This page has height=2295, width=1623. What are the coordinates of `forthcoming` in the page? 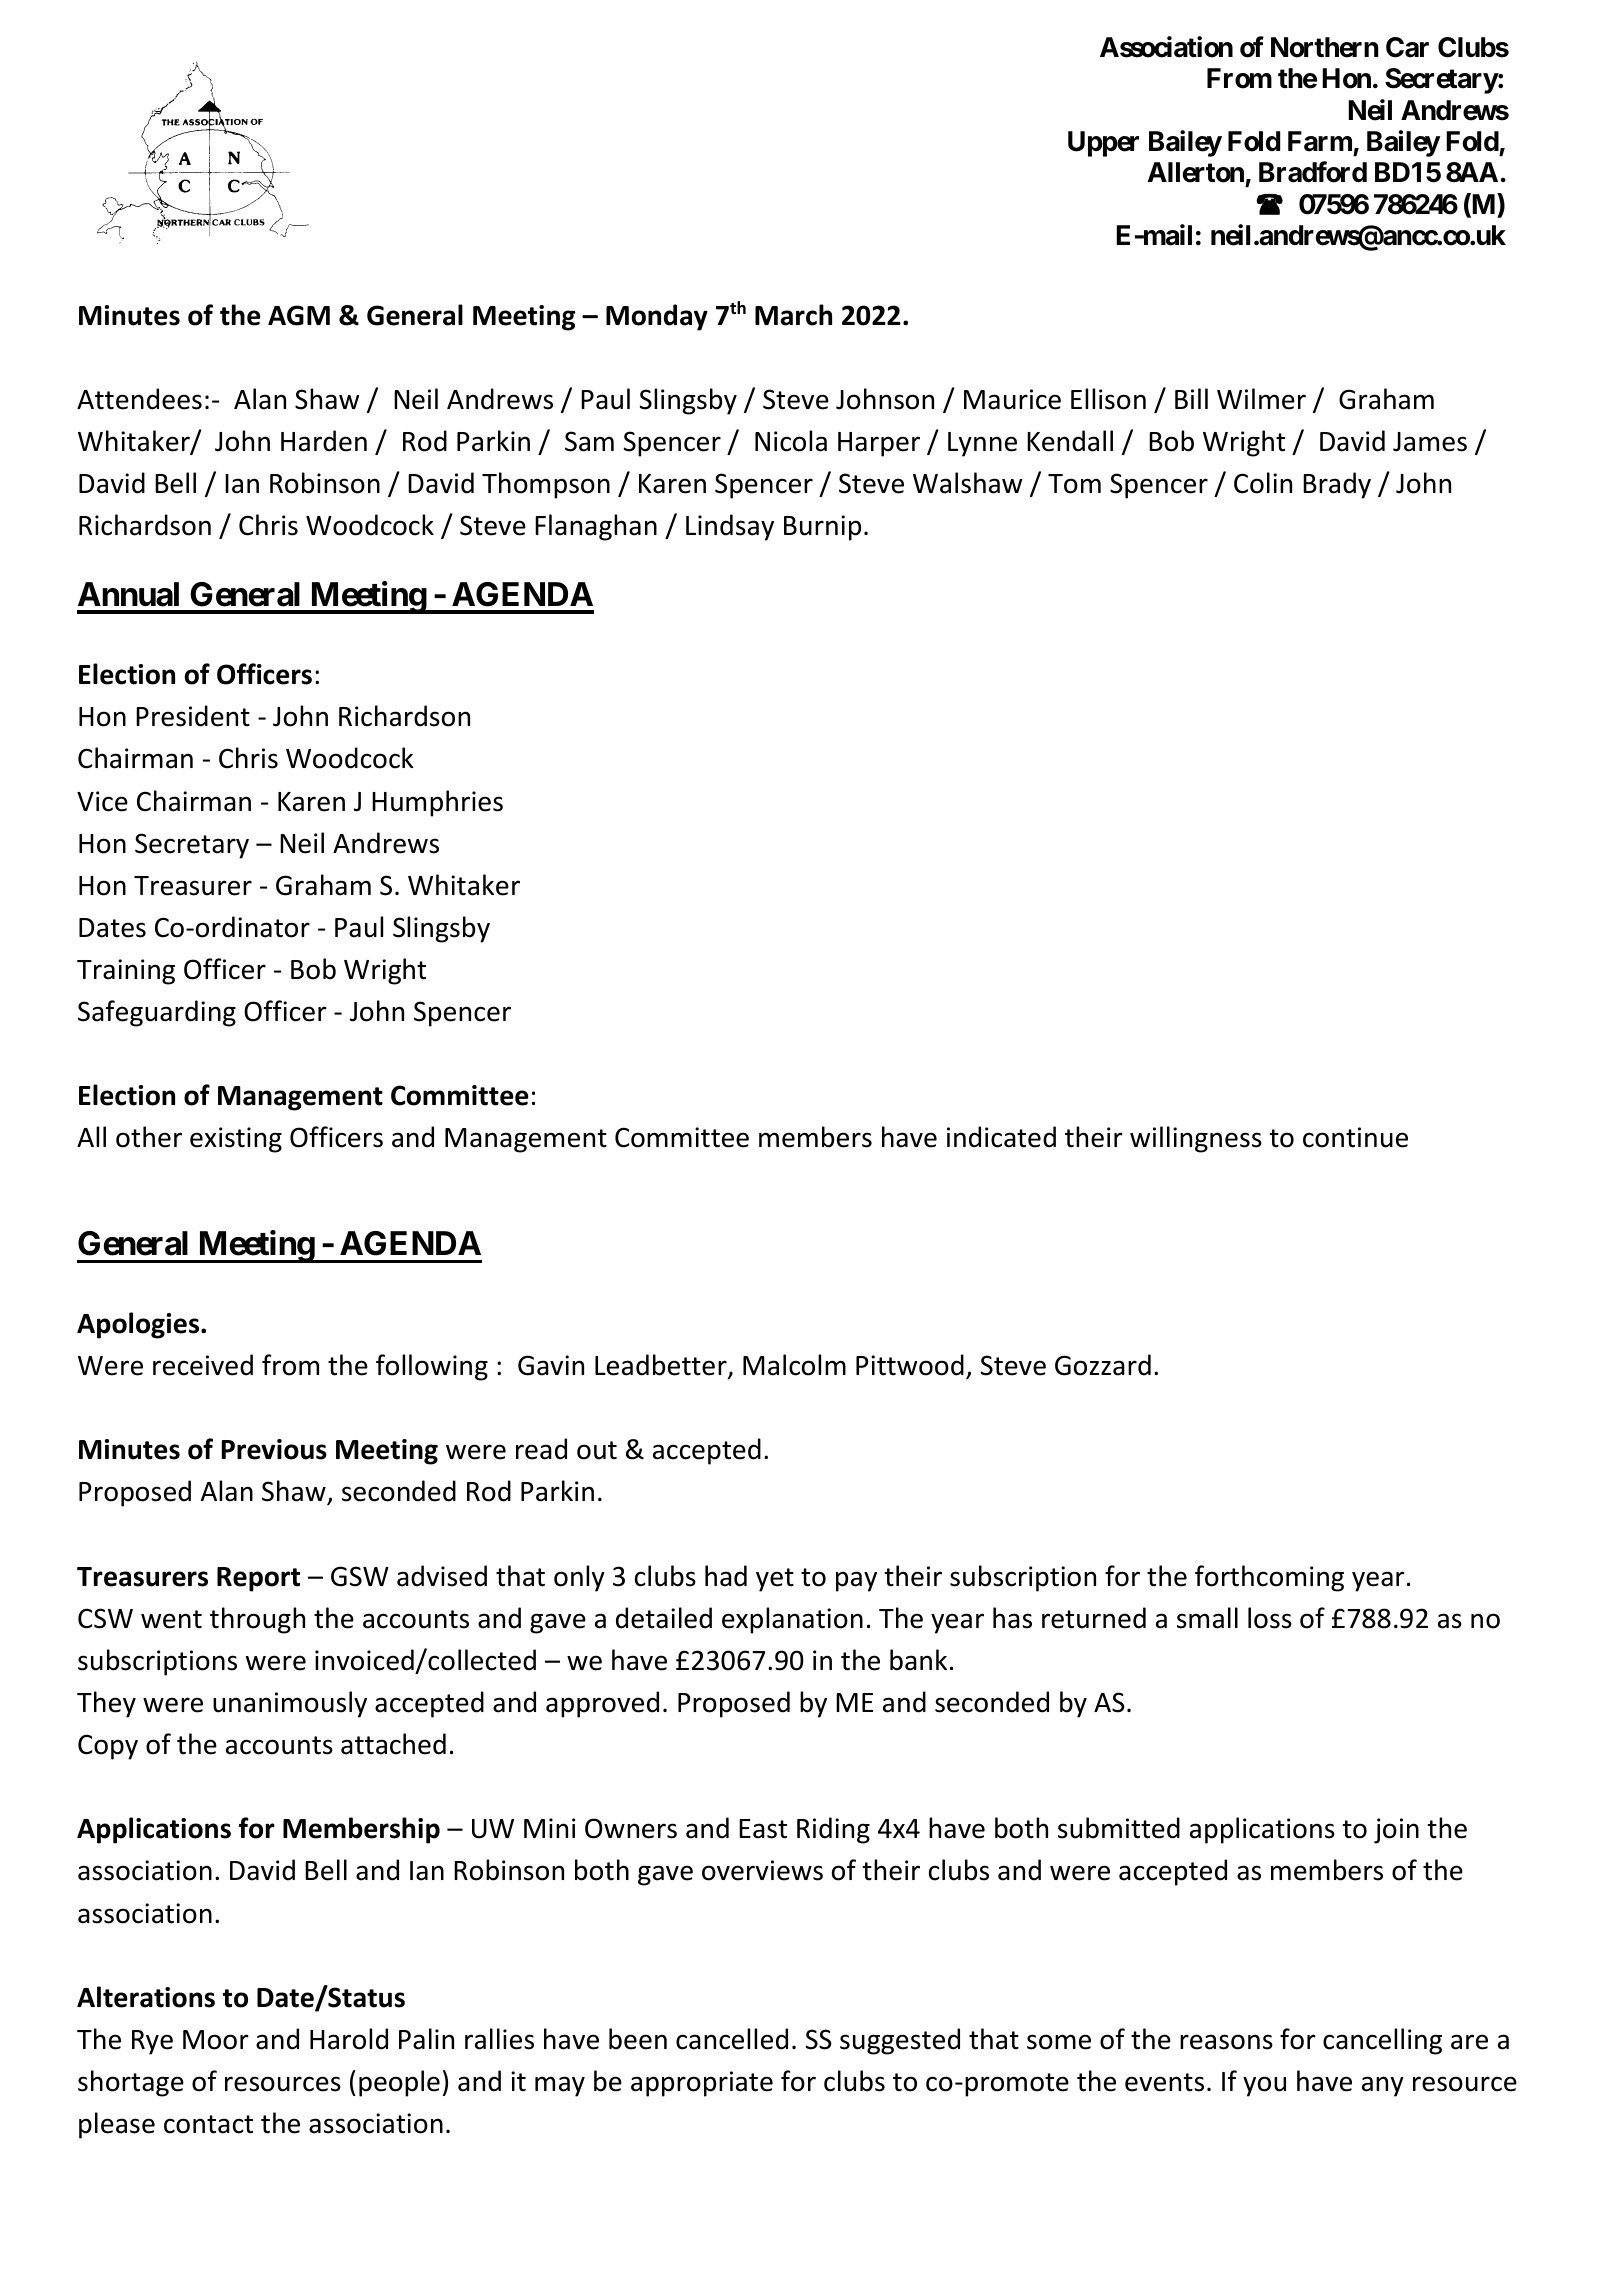 It's located at (1269, 1578).
